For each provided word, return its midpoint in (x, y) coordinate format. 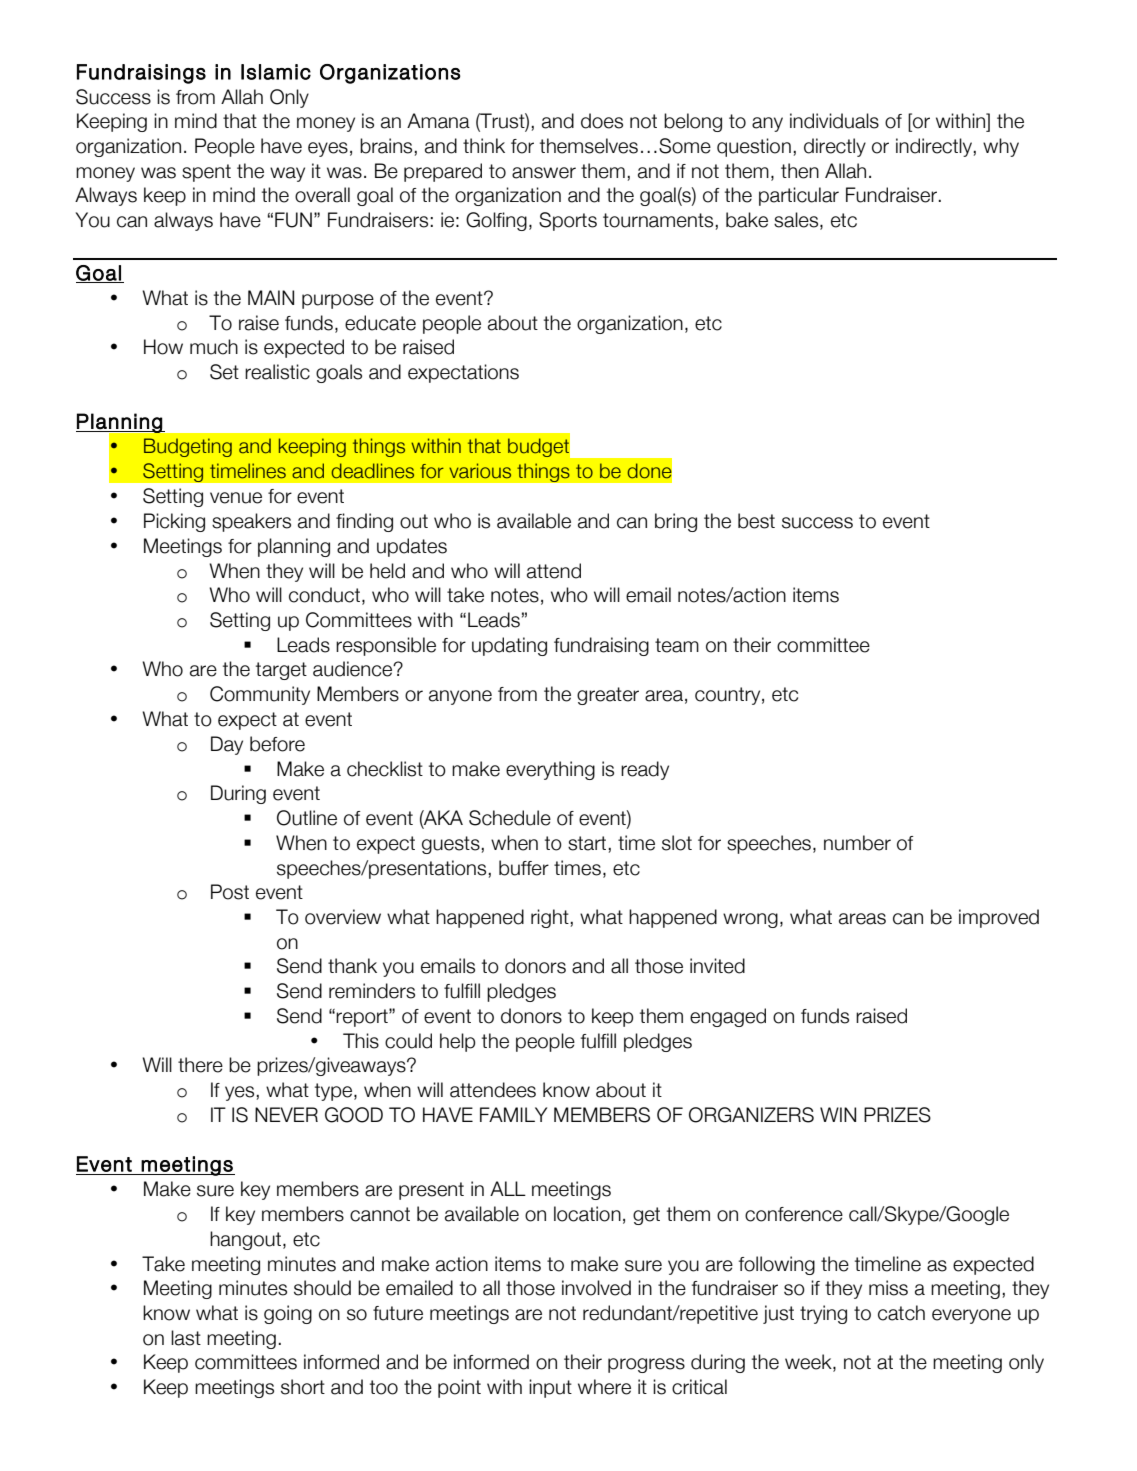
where (604, 1387)
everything (550, 770)
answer (544, 173)
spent (206, 173)
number (857, 843)
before (277, 744)
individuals (834, 121)
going (288, 1314)
